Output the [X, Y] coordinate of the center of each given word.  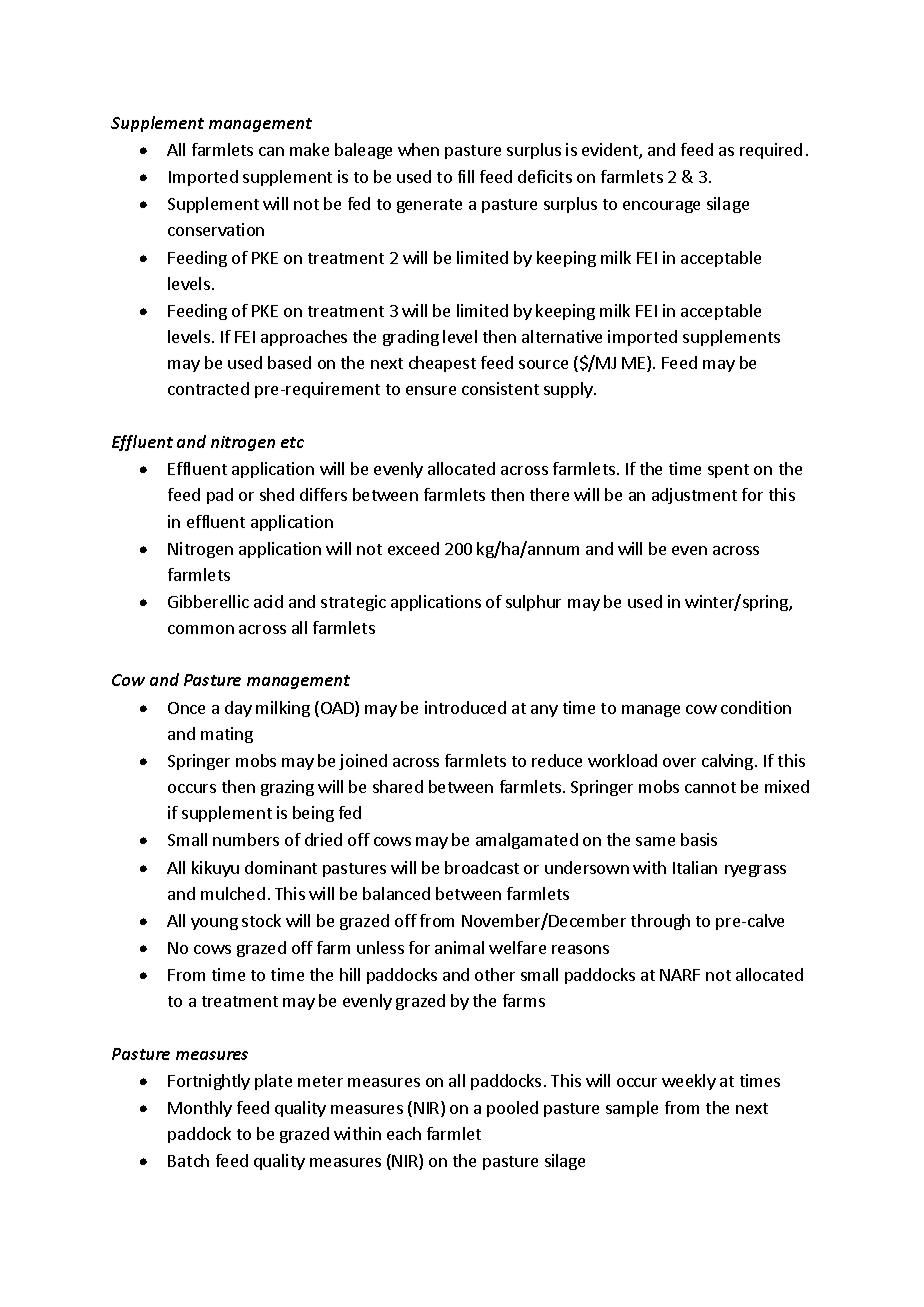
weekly [689, 1082]
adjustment [694, 496]
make [309, 149]
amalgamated [527, 841]
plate [273, 1082]
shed [277, 494]
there [549, 494]
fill [466, 176]
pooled [512, 1109]
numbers [246, 839]
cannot [710, 787]
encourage [661, 207]
